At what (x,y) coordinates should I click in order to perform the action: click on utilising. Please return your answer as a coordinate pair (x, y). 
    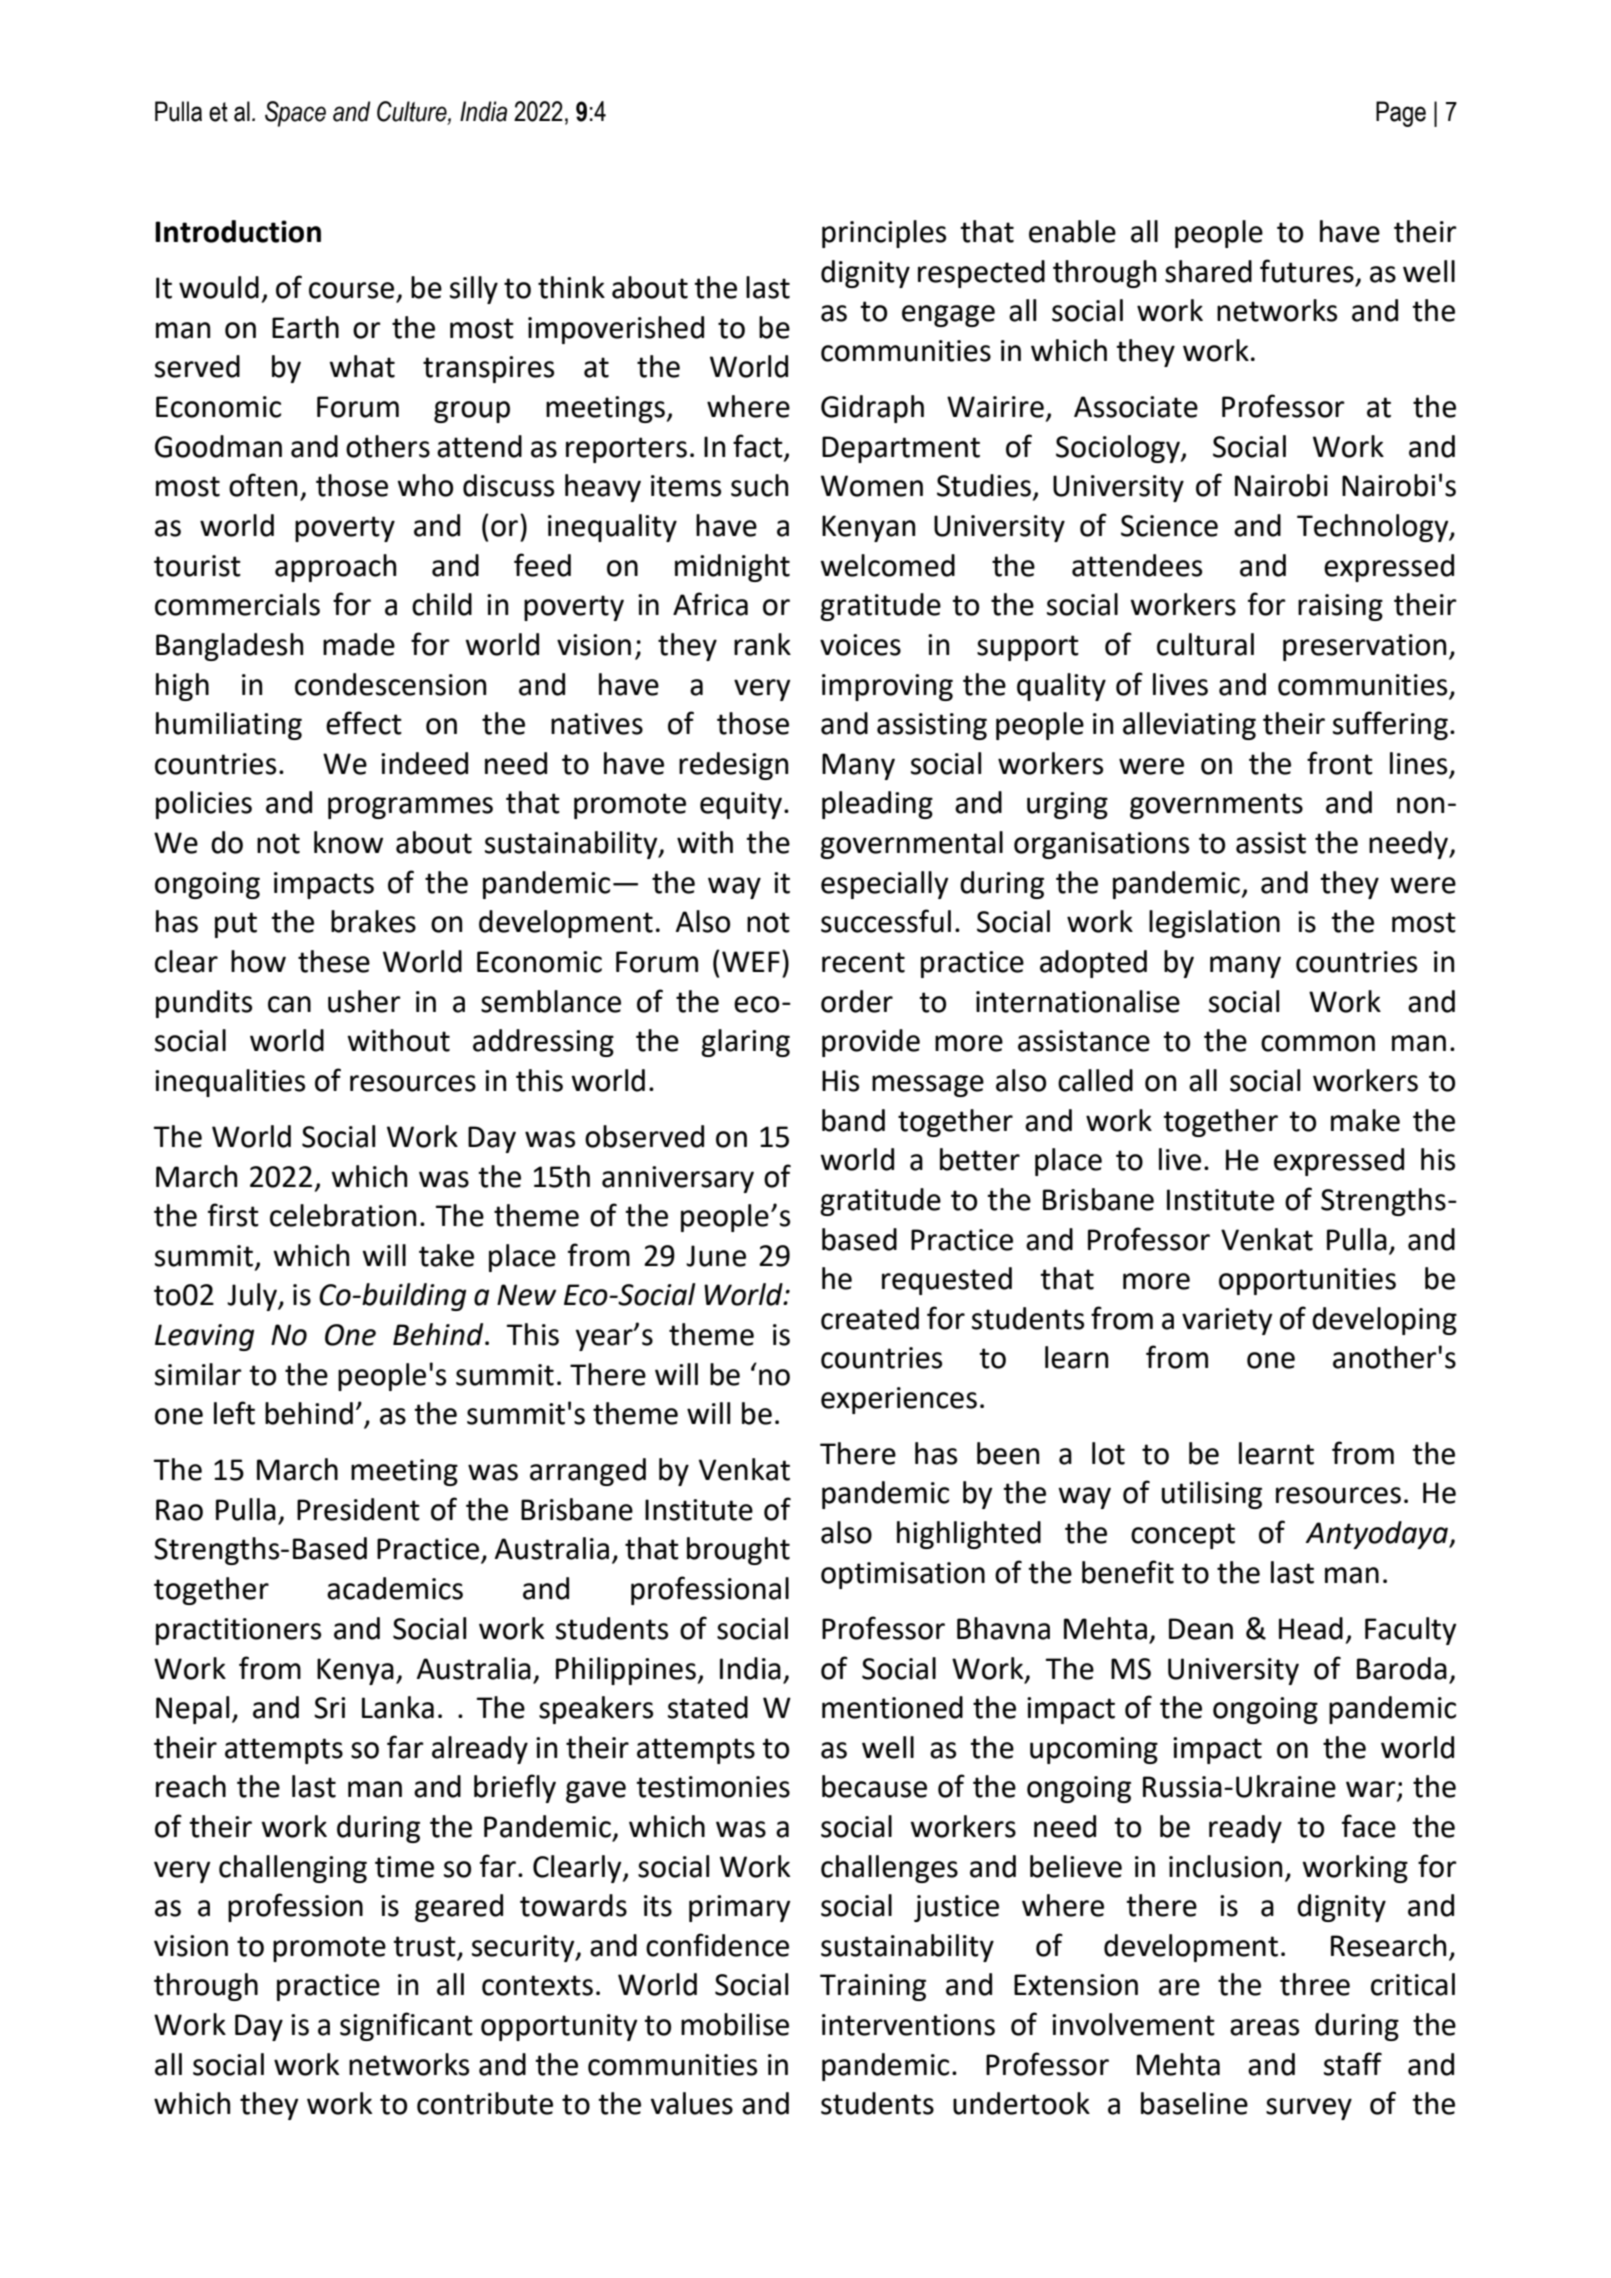
    Looking at the image, I should click on (1212, 1495).
